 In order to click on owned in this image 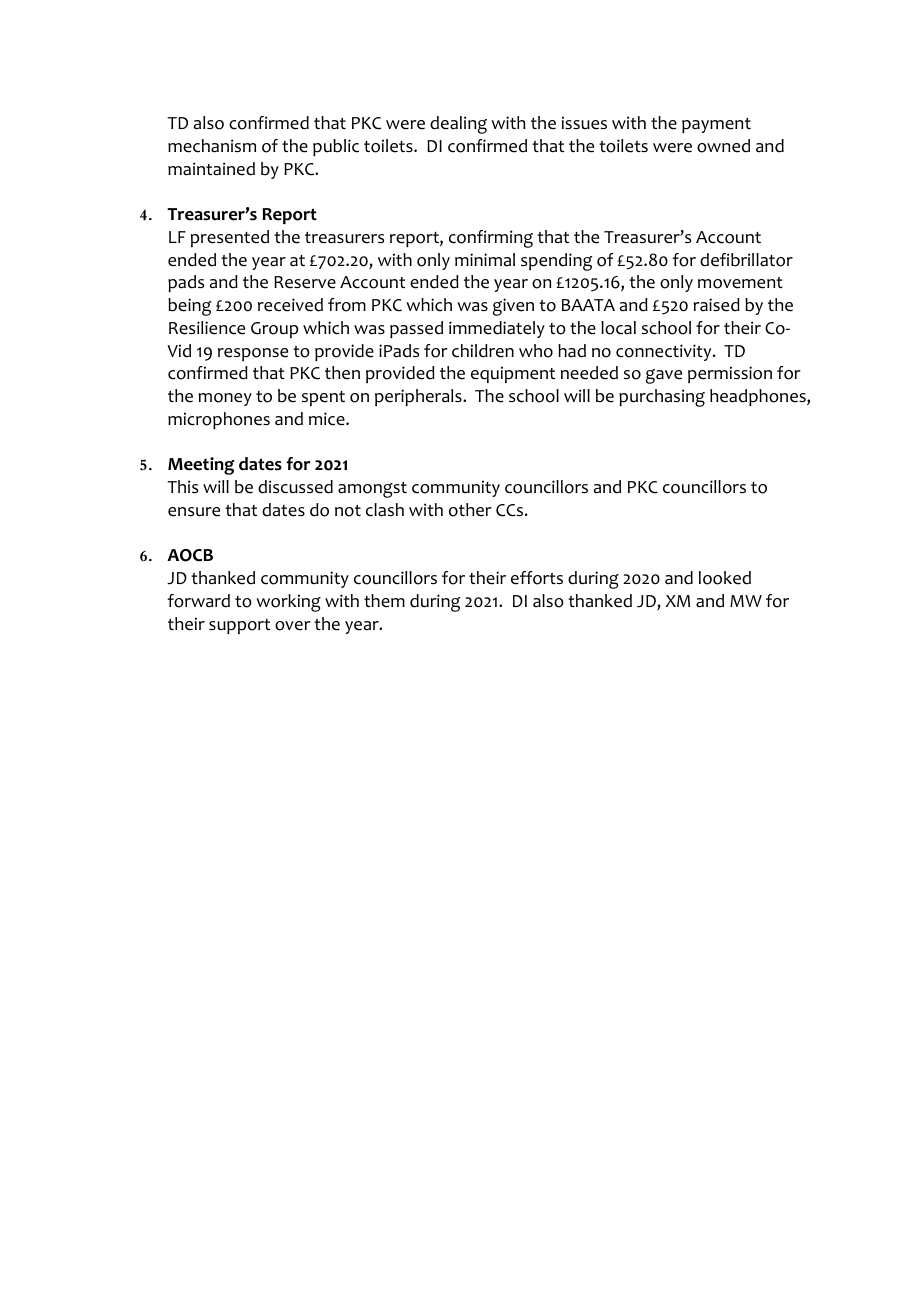, I will do `click(723, 146)`.
